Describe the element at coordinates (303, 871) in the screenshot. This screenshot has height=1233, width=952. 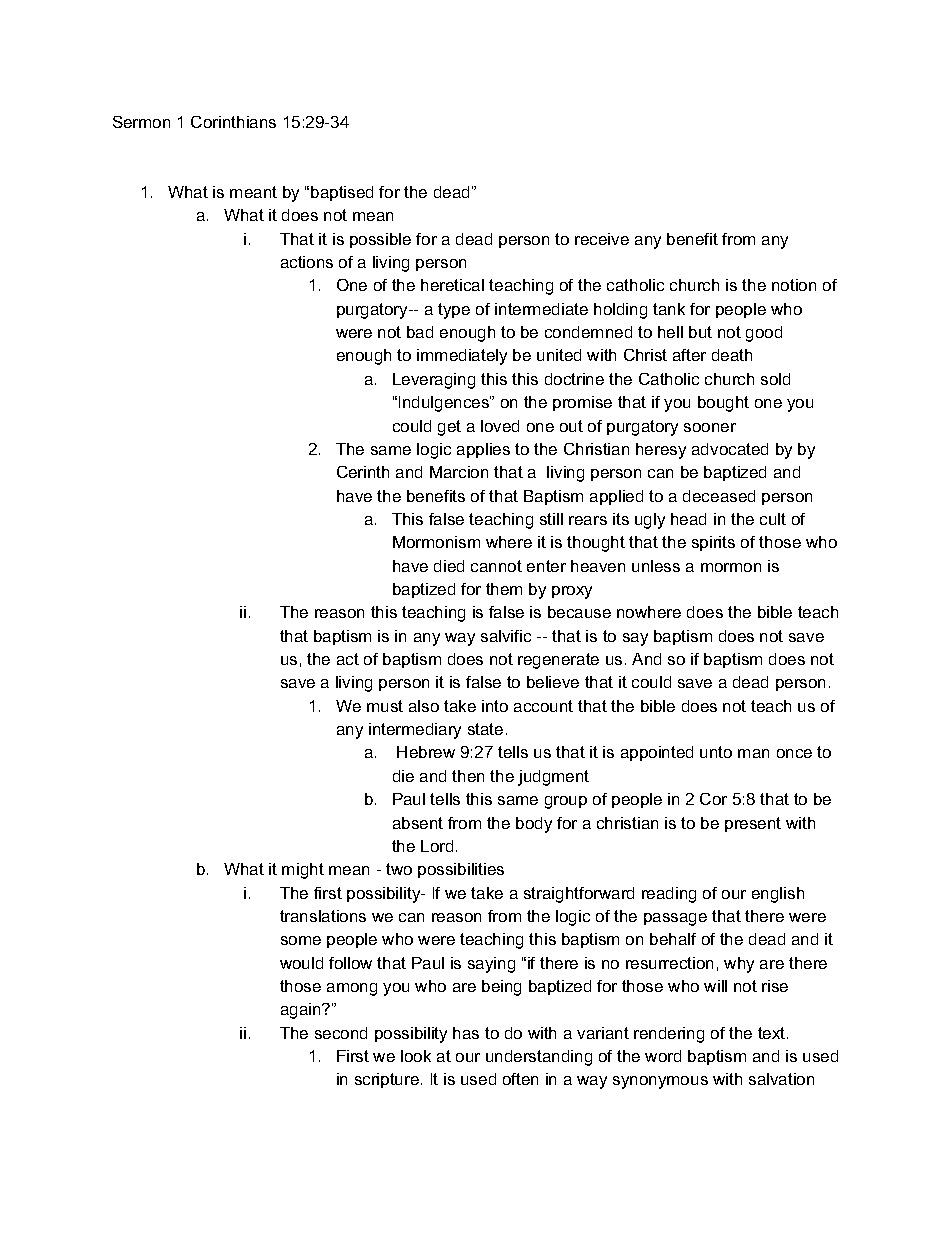
I see `might` at that location.
